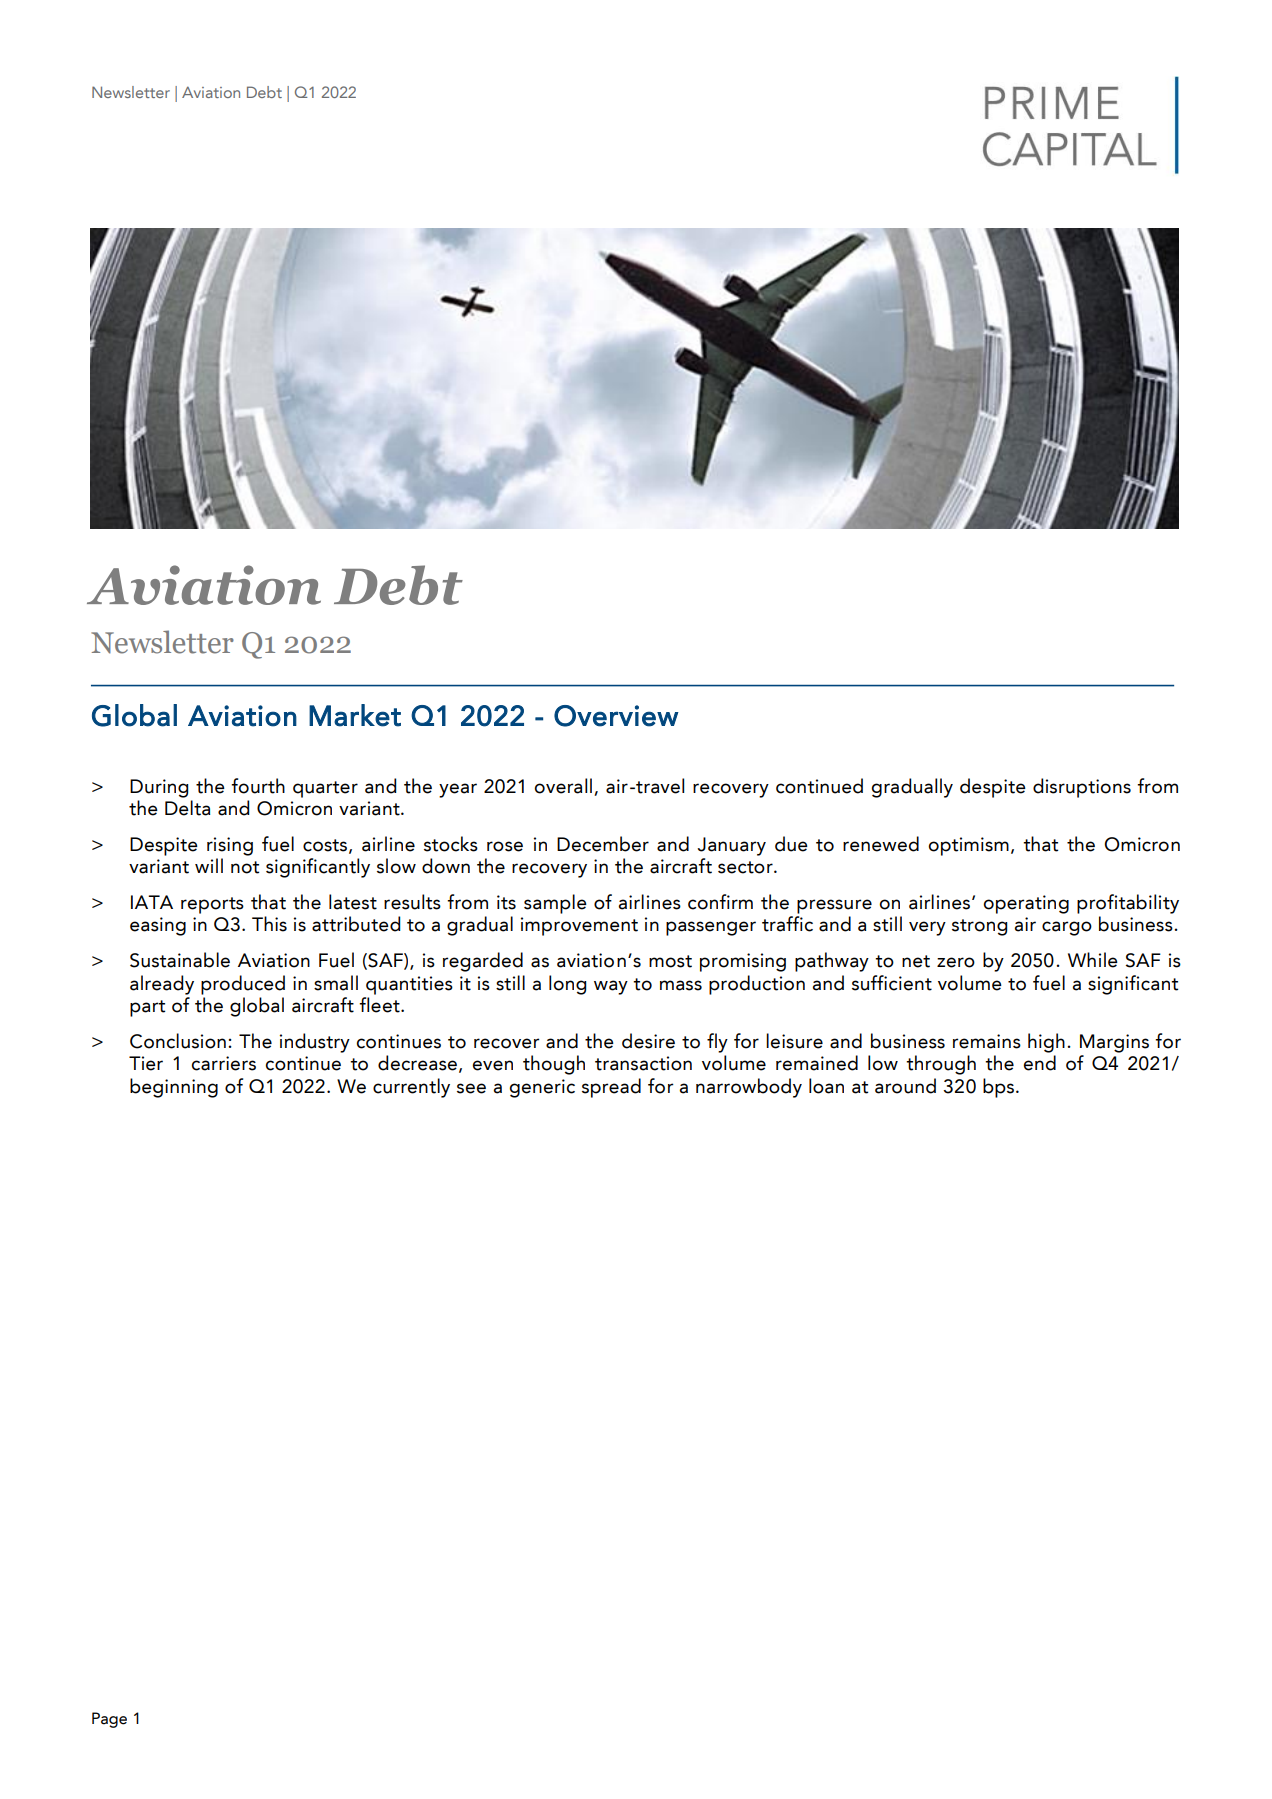  What do you see at coordinates (1082, 788) in the screenshot?
I see `disruptions` at bounding box center [1082, 788].
